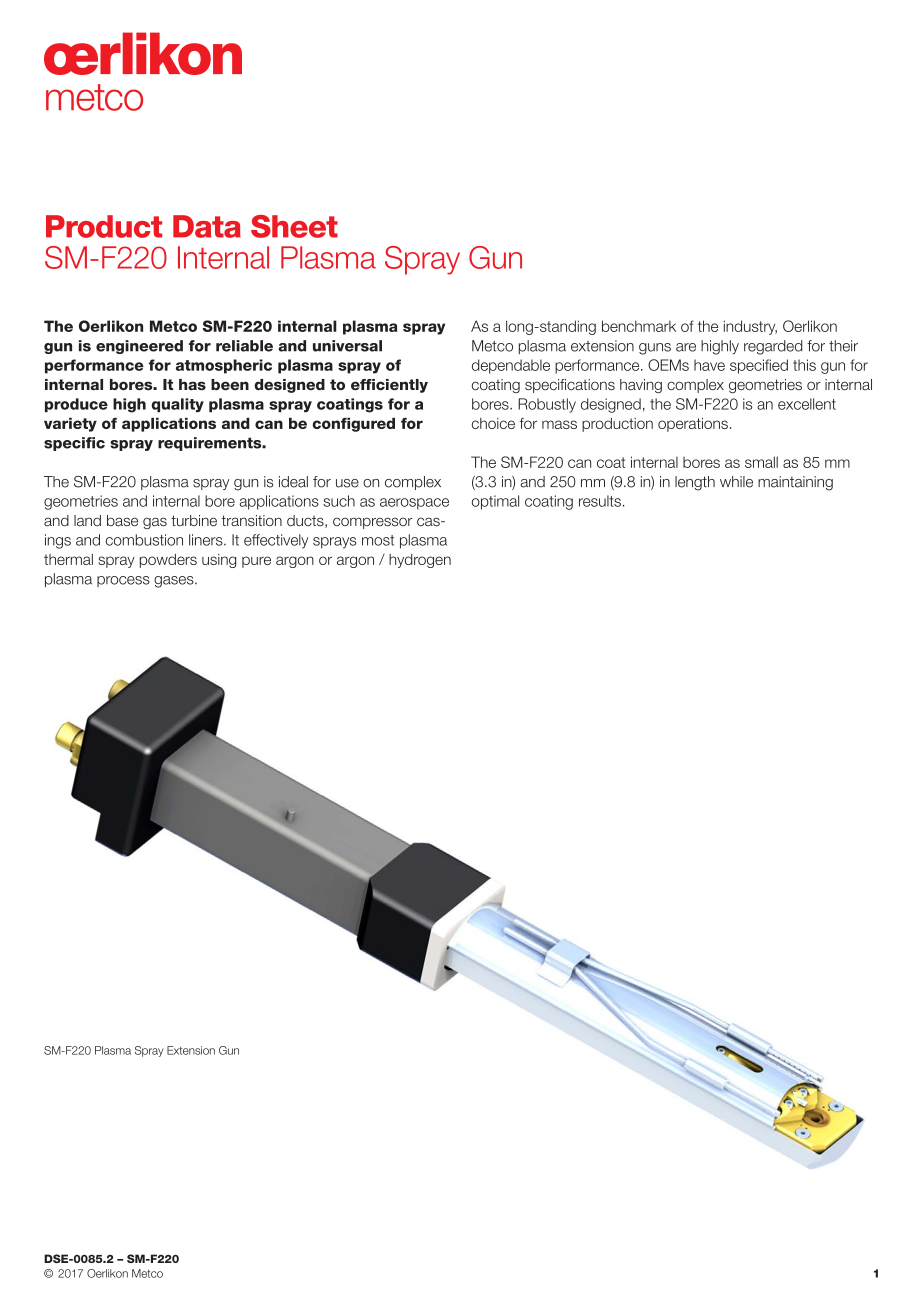 Image resolution: width=924 pixels, height=1308 pixels. What do you see at coordinates (294, 226) in the screenshot?
I see `Sheet` at bounding box center [294, 226].
